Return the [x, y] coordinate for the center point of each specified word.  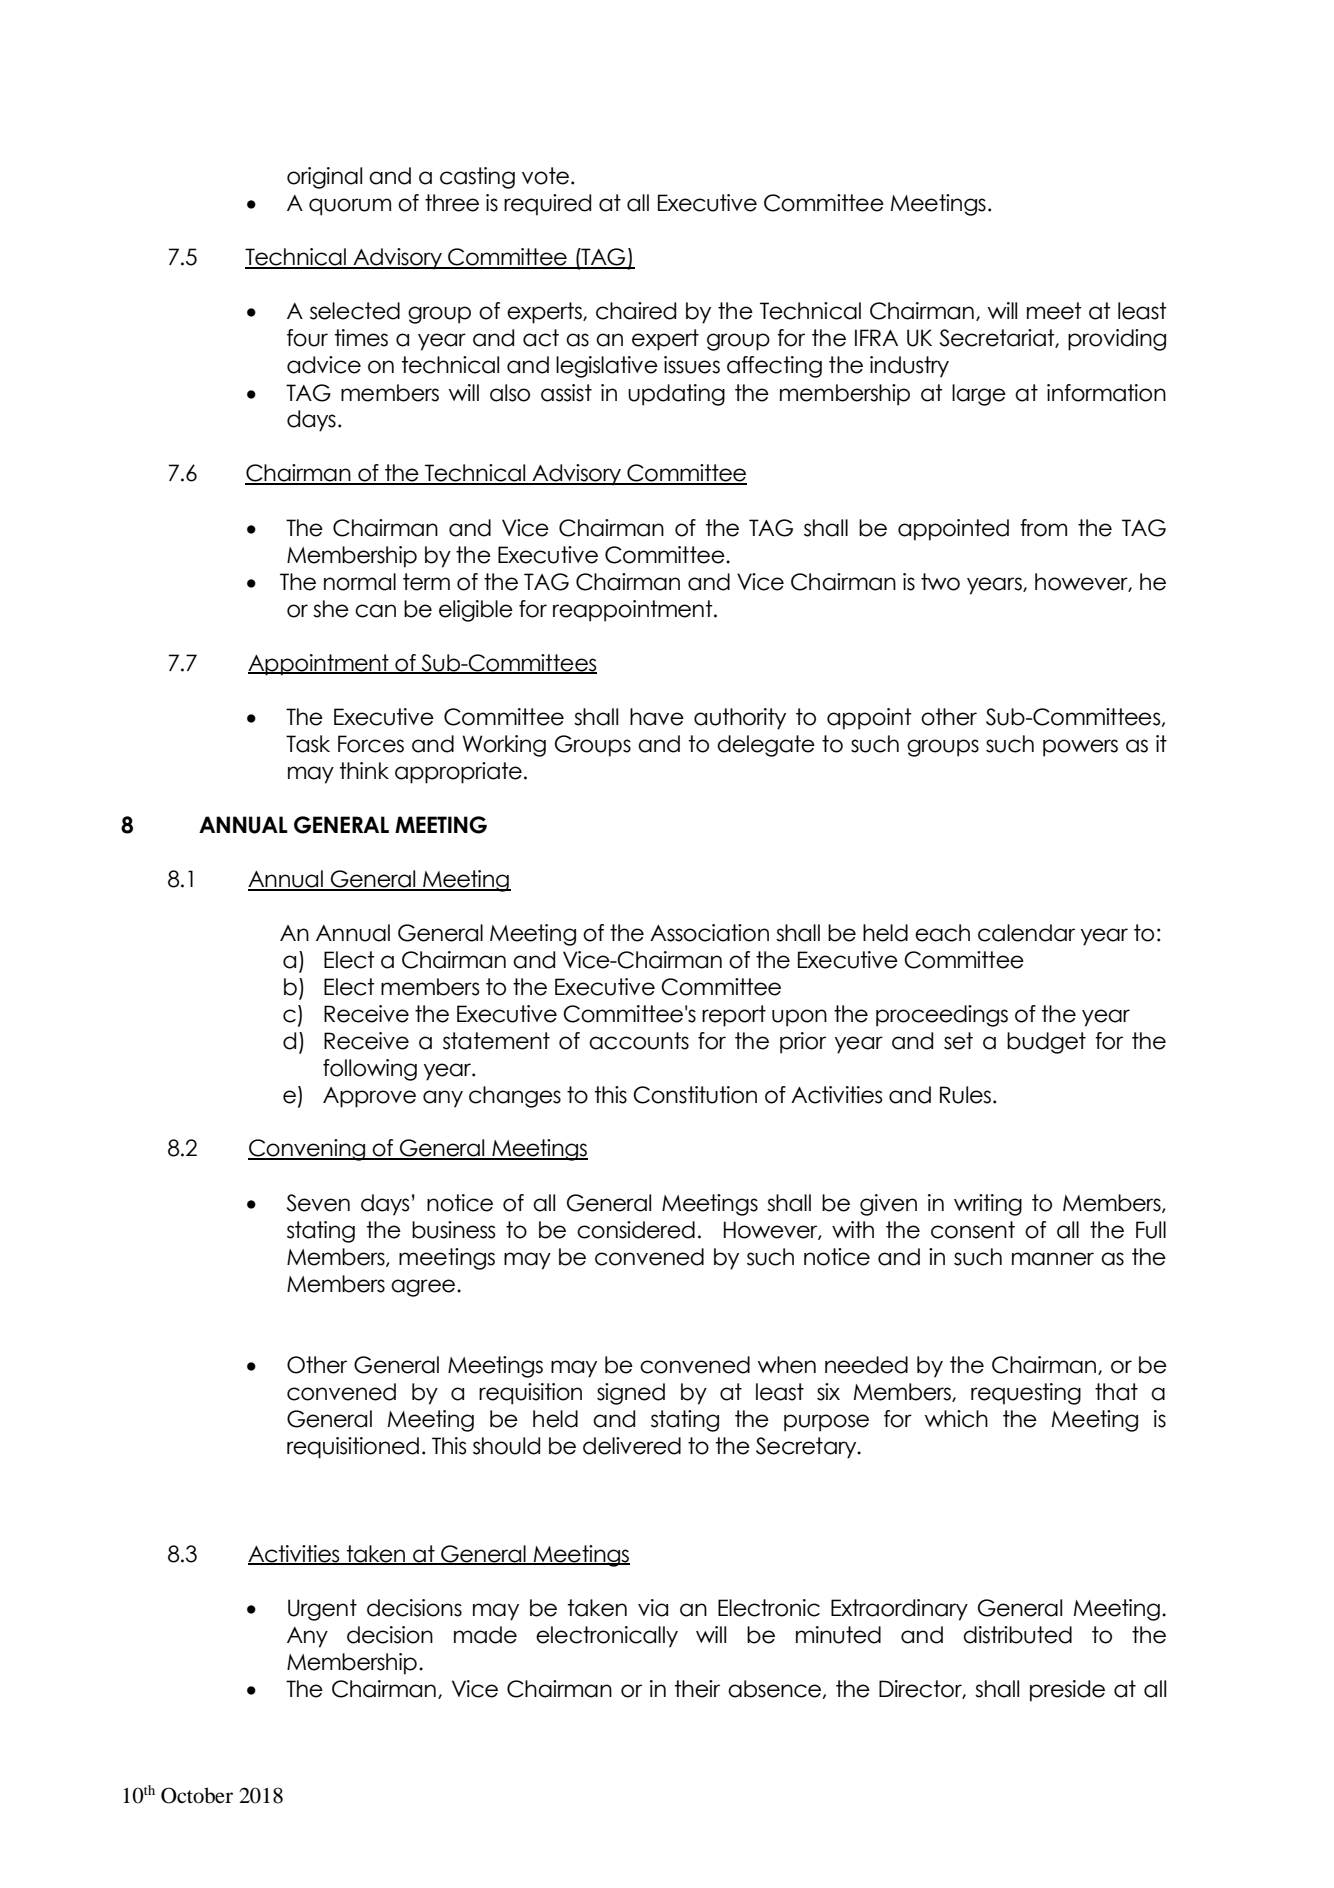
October [197, 1795]
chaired [636, 311]
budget [1046, 1043]
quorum [350, 207]
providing [1117, 340]
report [734, 1016]
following [370, 1070]
